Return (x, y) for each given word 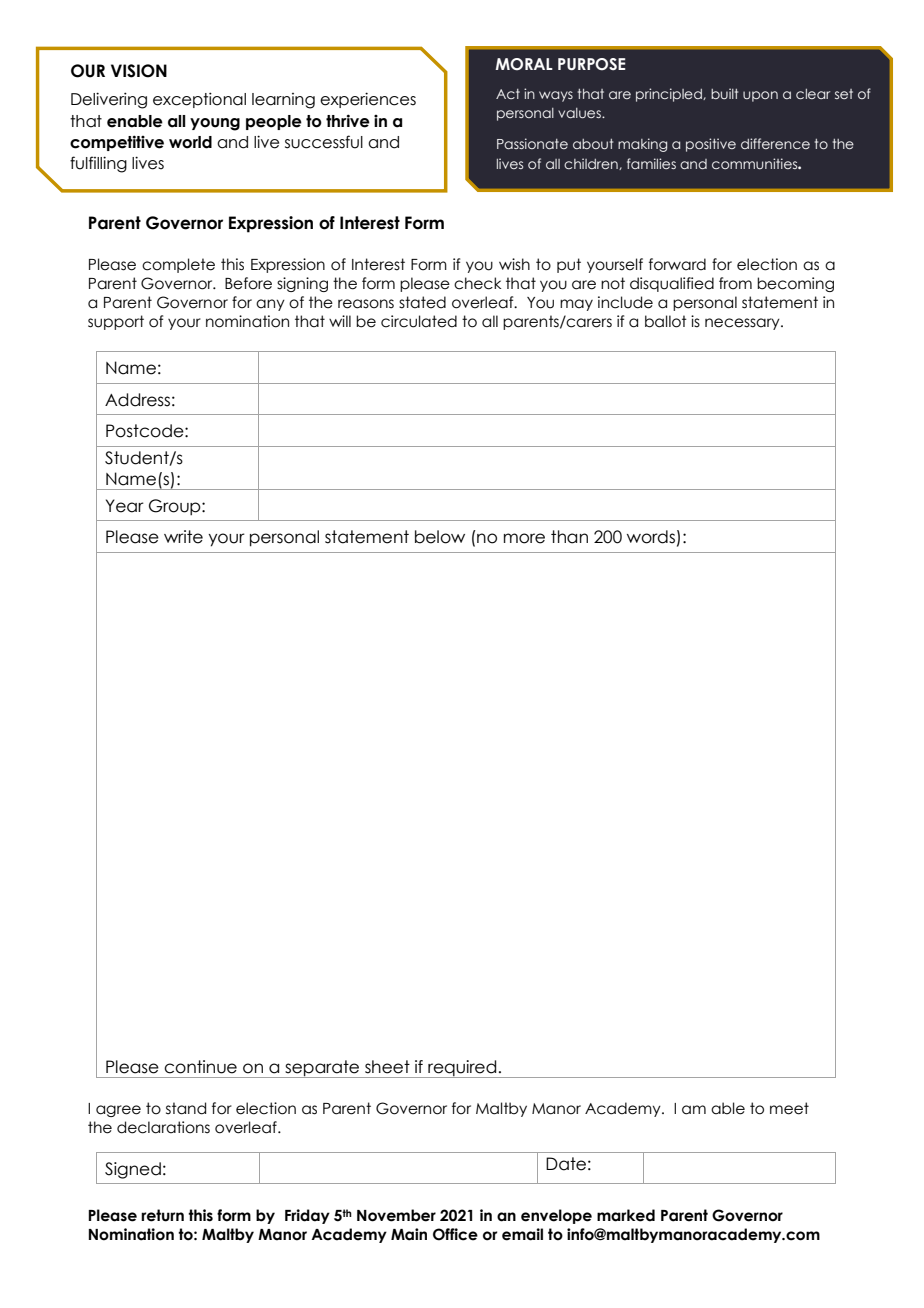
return (162, 1215)
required (462, 1069)
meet (789, 1108)
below (440, 537)
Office (455, 1234)
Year (125, 506)
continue (200, 1067)
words (651, 537)
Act (508, 94)
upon (760, 96)
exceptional (199, 100)
